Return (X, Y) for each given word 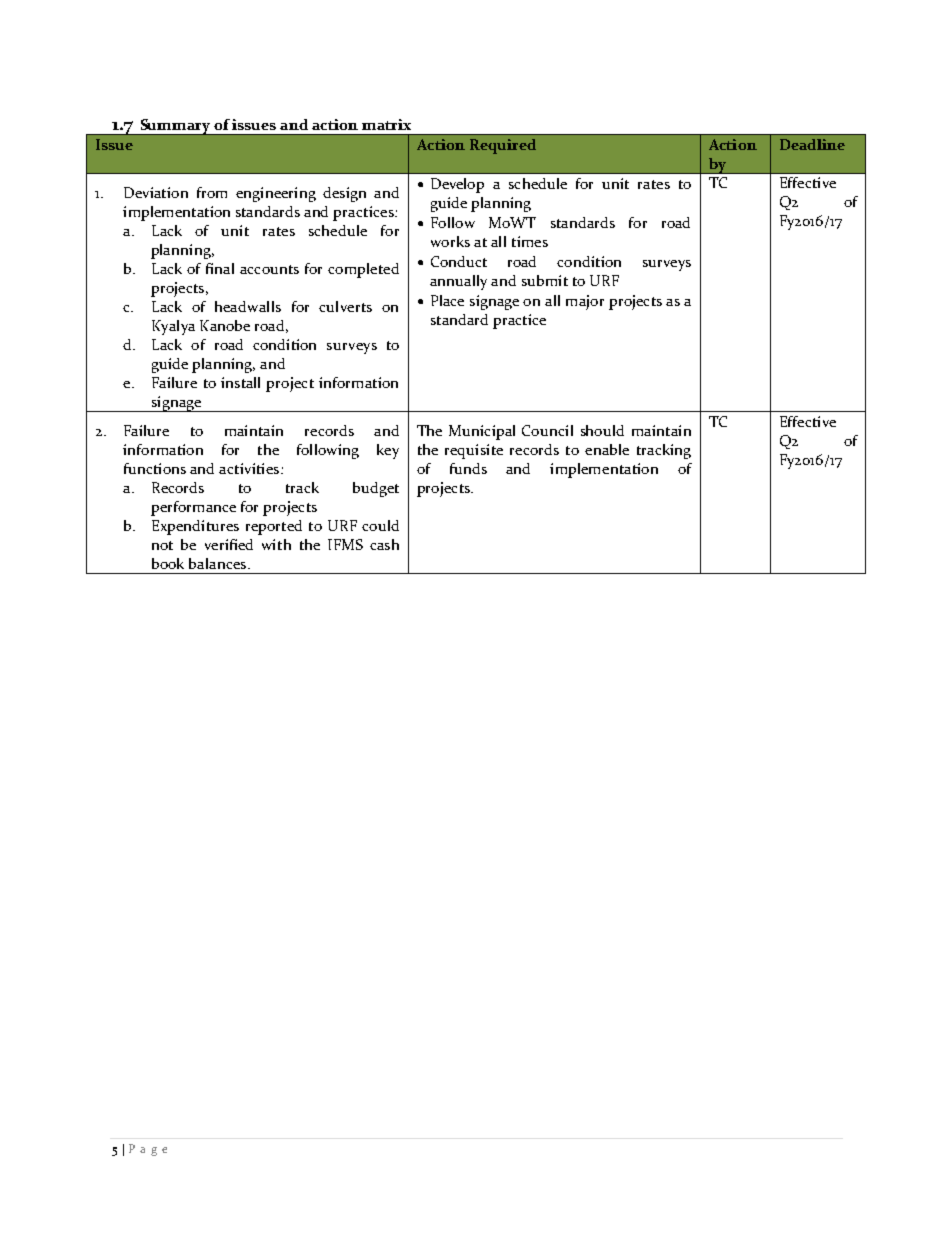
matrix (386, 124)
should (602, 430)
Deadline (812, 144)
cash (384, 544)
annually (458, 282)
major (585, 302)
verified (229, 544)
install (240, 382)
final (220, 268)
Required (503, 146)
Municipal (482, 432)
